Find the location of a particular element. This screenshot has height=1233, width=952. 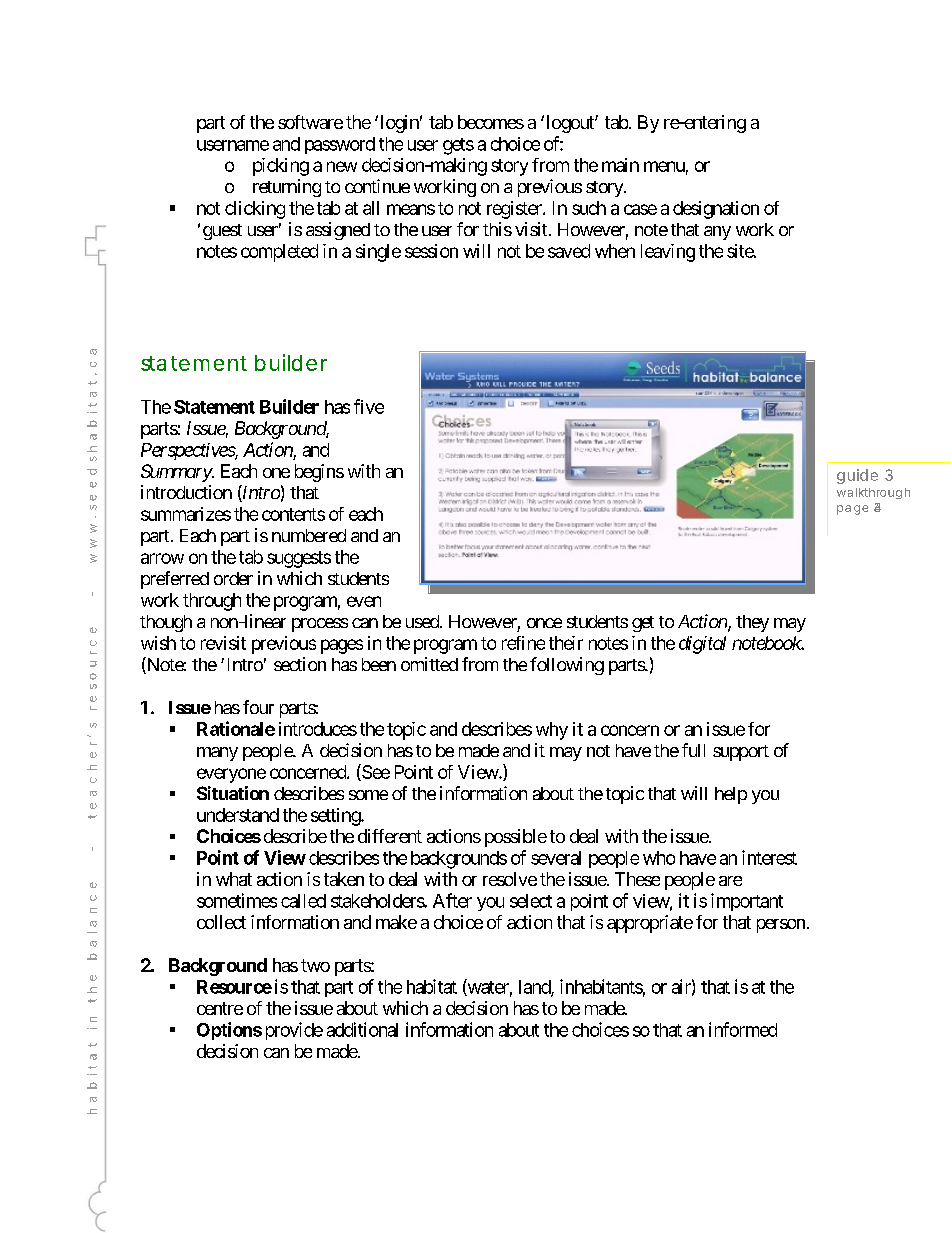

leaving is located at coordinates (668, 253).
